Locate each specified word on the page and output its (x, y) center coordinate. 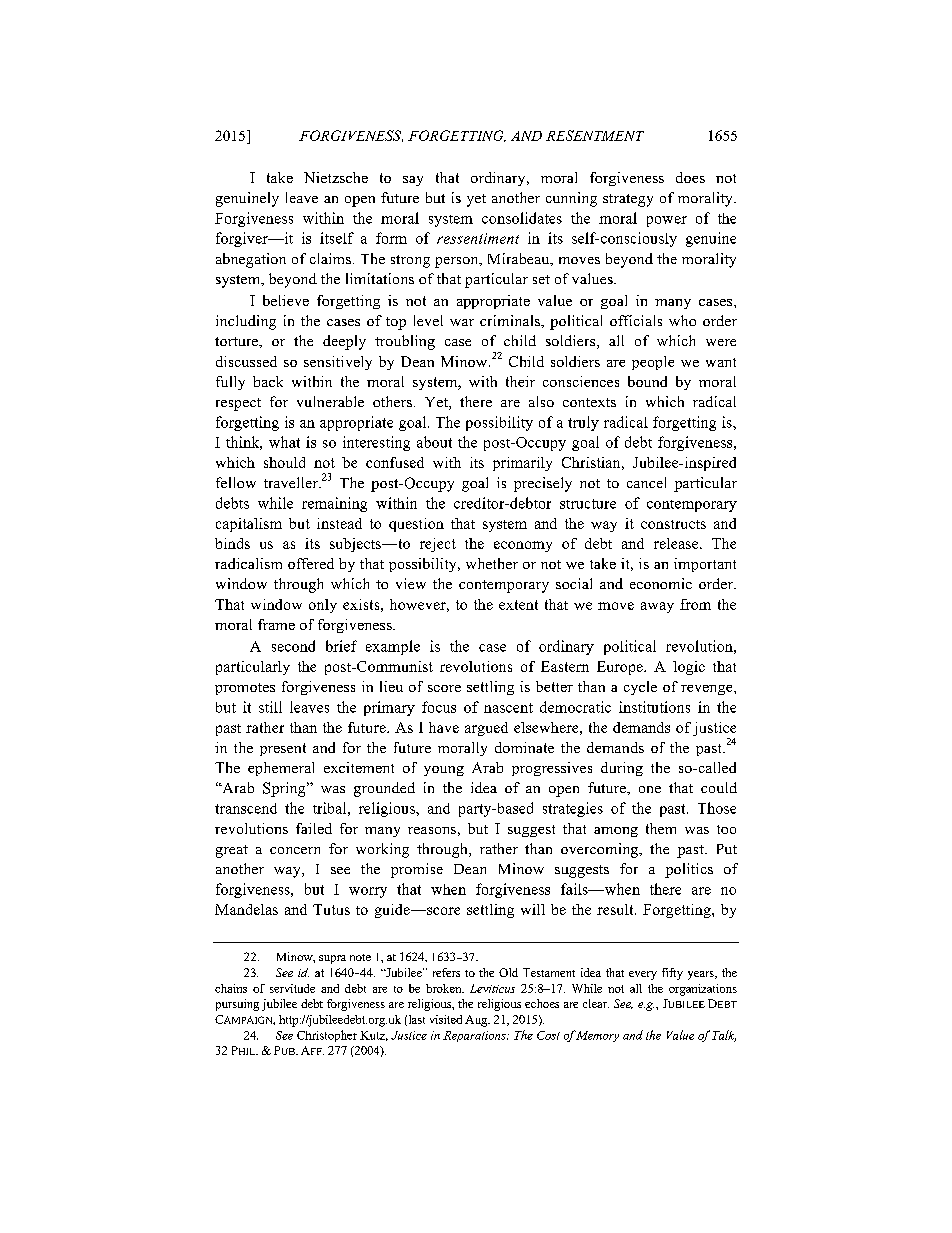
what (284, 442)
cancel (646, 482)
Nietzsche (336, 177)
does (690, 177)
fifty (672, 974)
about (434, 442)
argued (486, 729)
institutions (654, 707)
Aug (477, 1021)
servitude (292, 988)
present (283, 749)
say (413, 181)
